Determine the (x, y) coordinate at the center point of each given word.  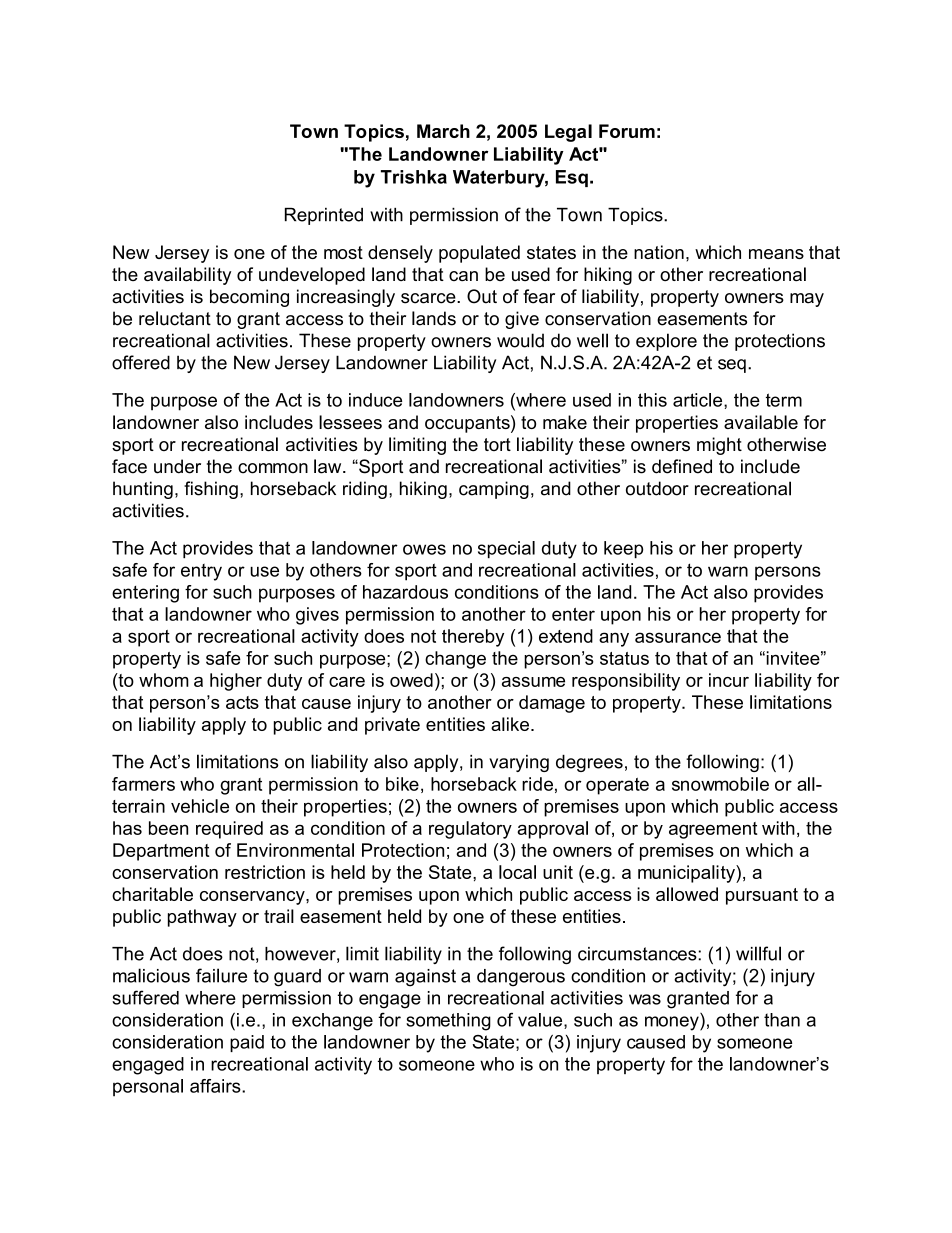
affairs (216, 1086)
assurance (678, 637)
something (448, 1022)
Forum (627, 131)
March (443, 131)
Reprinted (324, 216)
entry (201, 572)
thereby (473, 638)
